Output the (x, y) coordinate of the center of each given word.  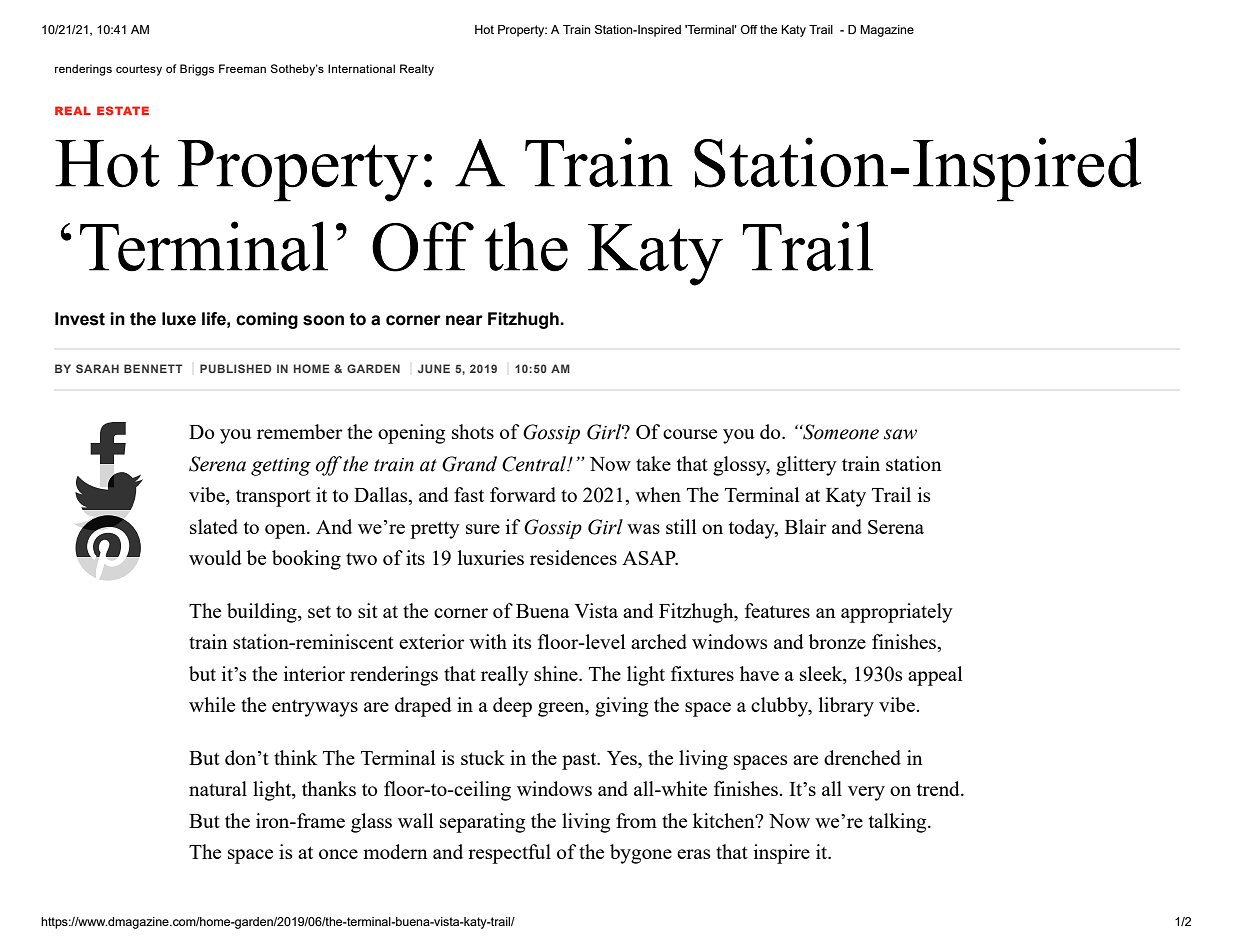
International (361, 68)
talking (899, 823)
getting (281, 467)
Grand (469, 464)
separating (482, 823)
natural (218, 788)
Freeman (242, 68)
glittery (806, 466)
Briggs (197, 70)
